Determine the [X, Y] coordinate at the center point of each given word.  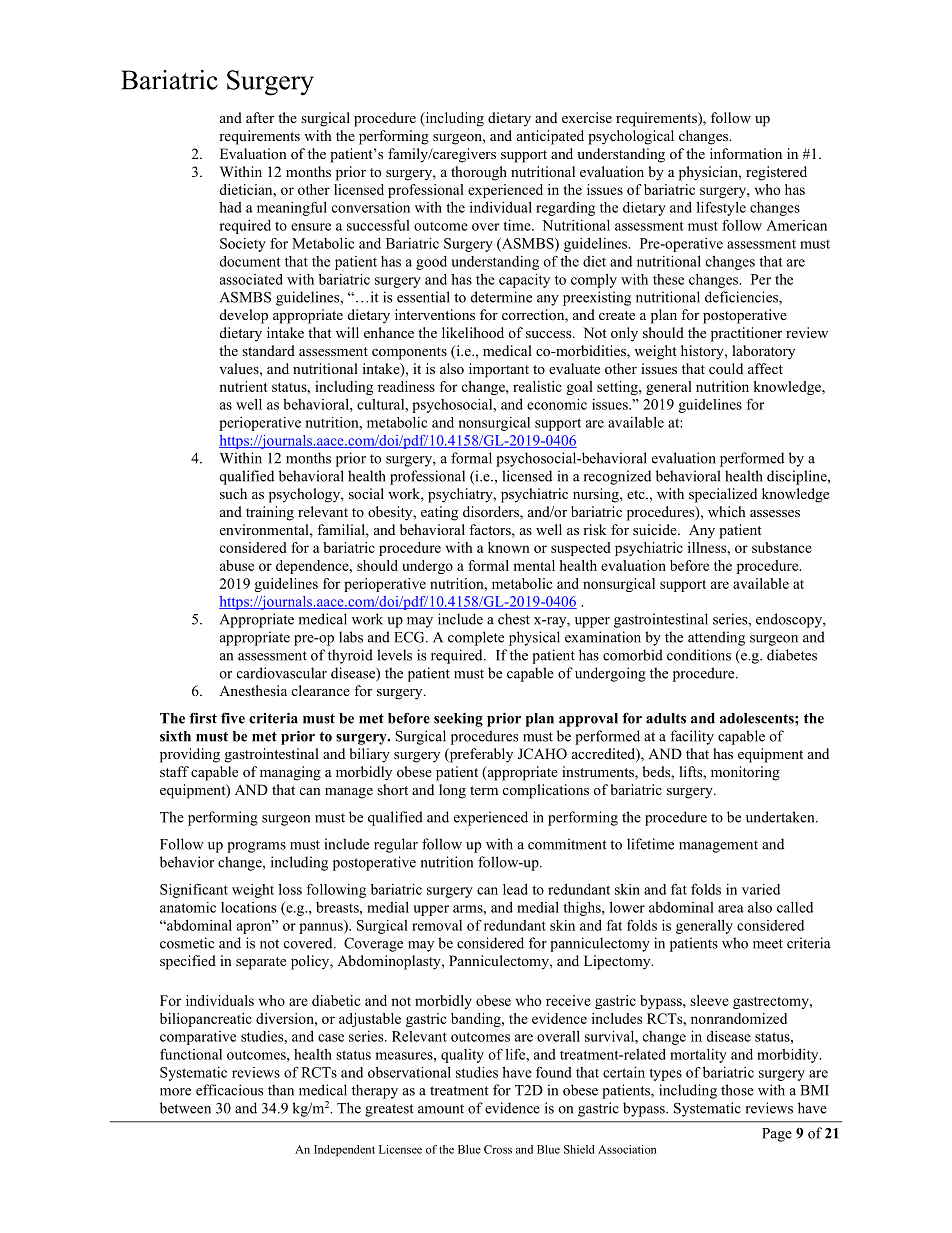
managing [290, 773]
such [233, 493]
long [452, 791]
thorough [479, 173]
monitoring [745, 773]
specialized [723, 495]
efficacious [229, 1090]
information [746, 153]
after [260, 117]
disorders [492, 513]
